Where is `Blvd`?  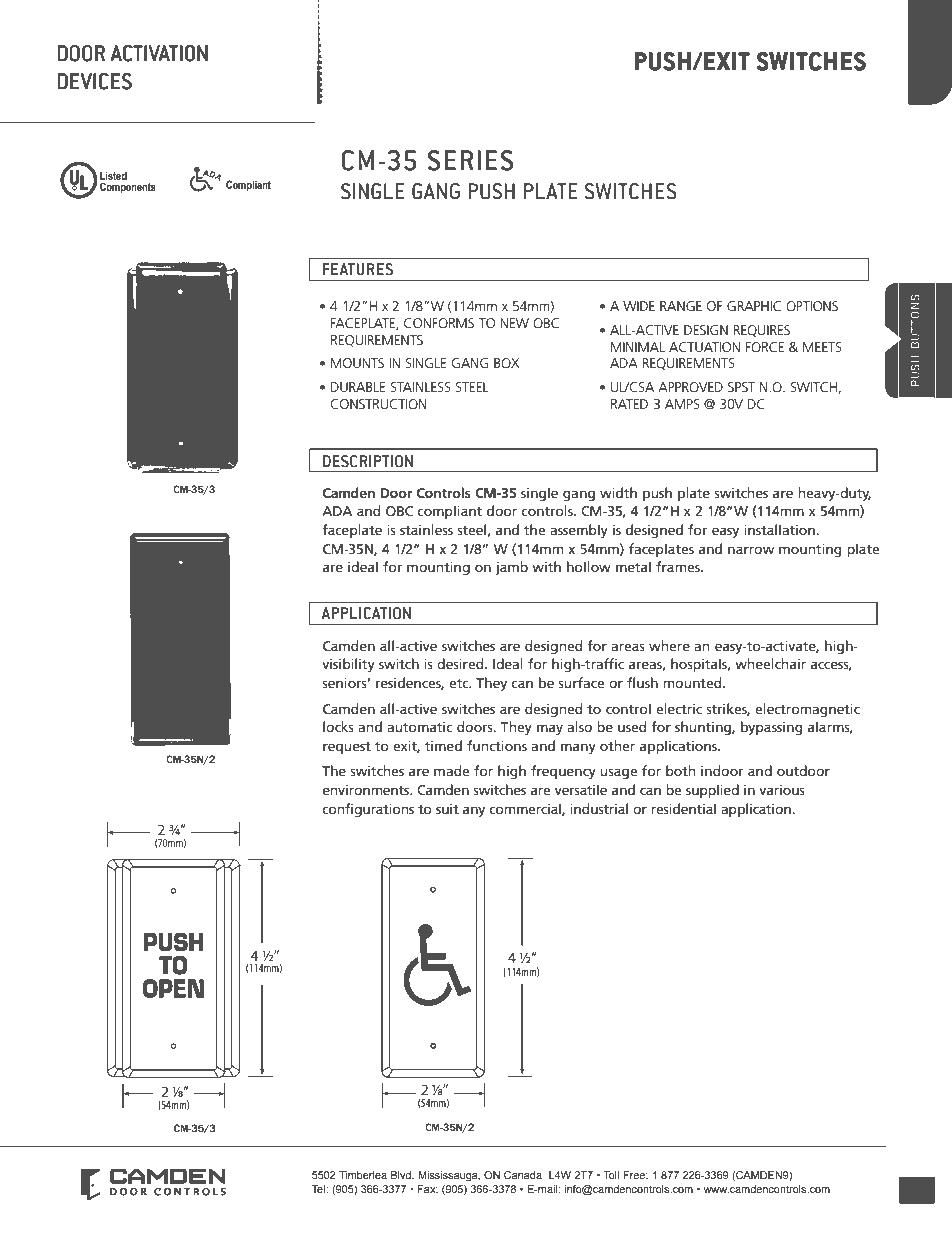
Blvd is located at coordinates (402, 1175).
